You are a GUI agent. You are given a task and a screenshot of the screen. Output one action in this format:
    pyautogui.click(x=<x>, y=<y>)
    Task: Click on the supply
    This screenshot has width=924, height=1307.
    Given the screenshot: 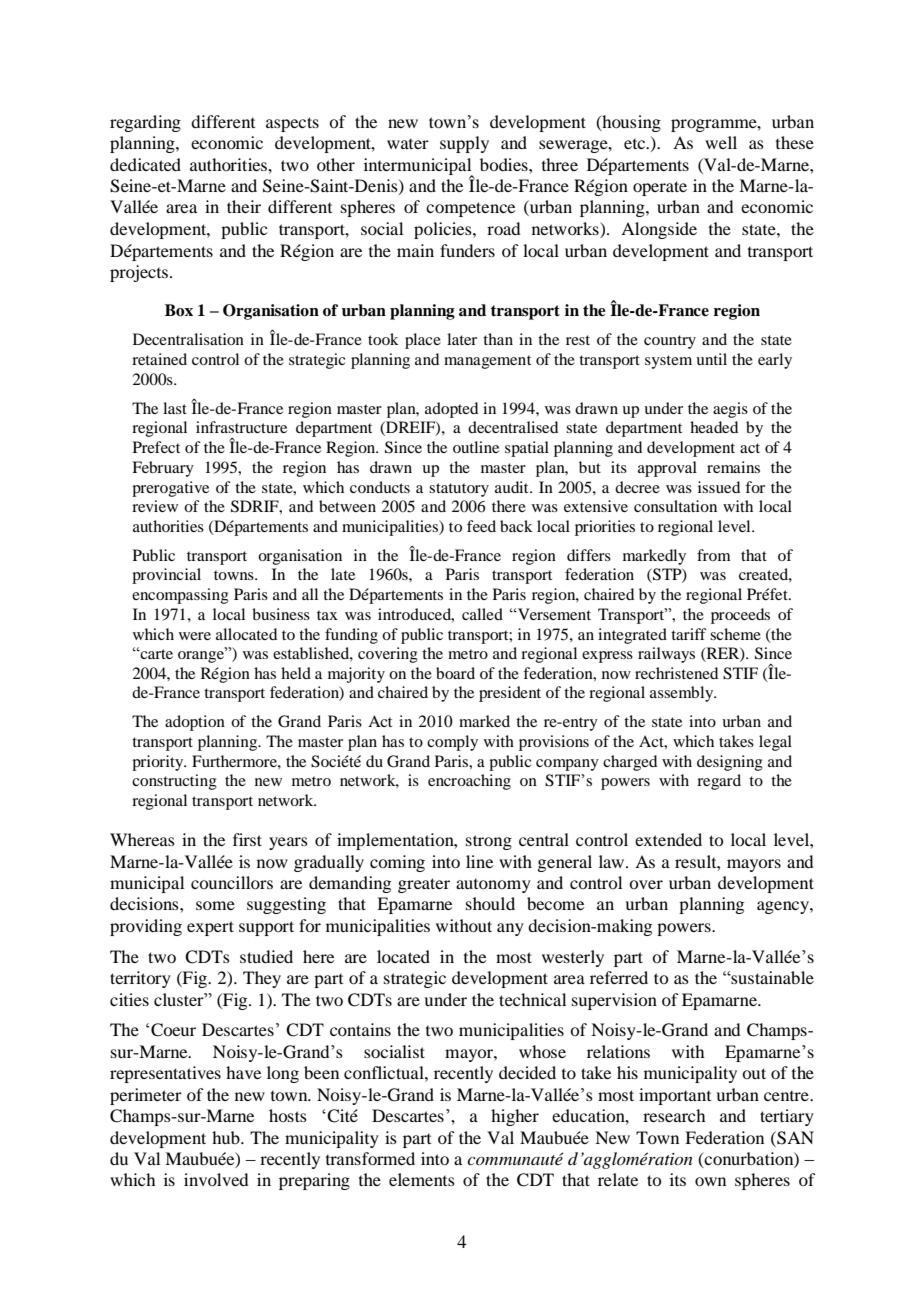 What is the action you would take?
    pyautogui.click(x=464, y=144)
